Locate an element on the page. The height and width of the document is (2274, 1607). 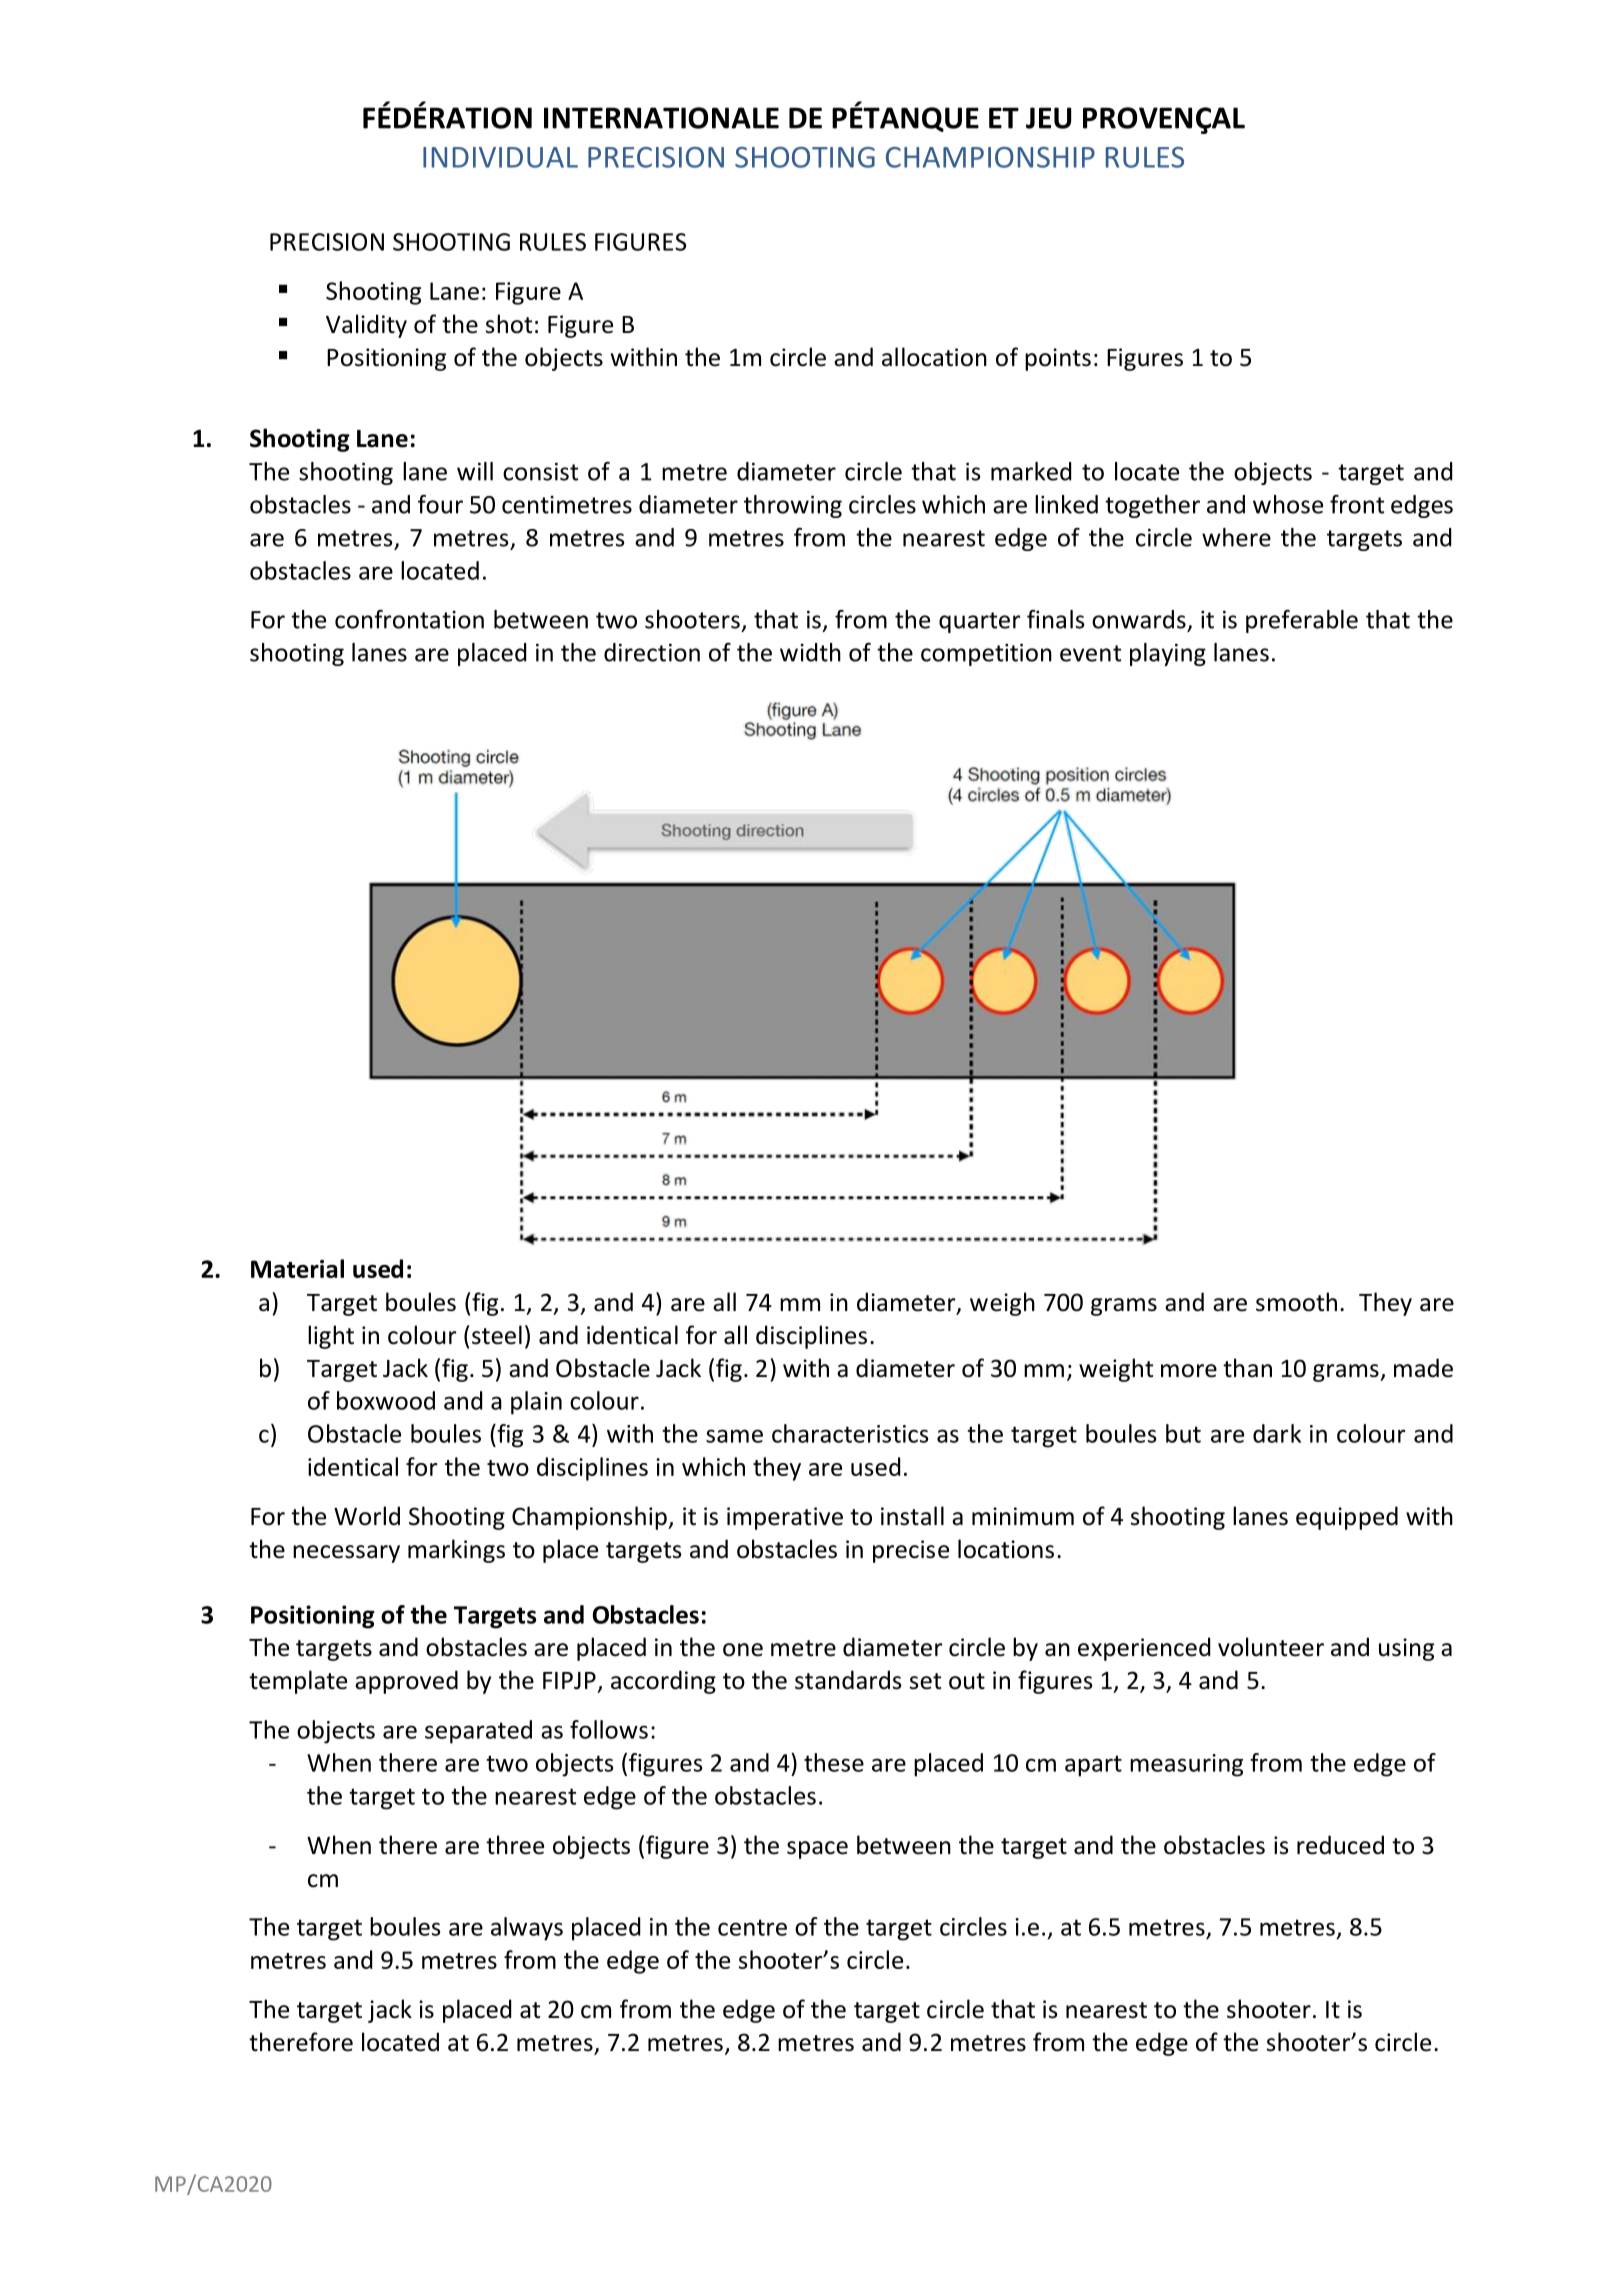
three is located at coordinates (515, 1845).
